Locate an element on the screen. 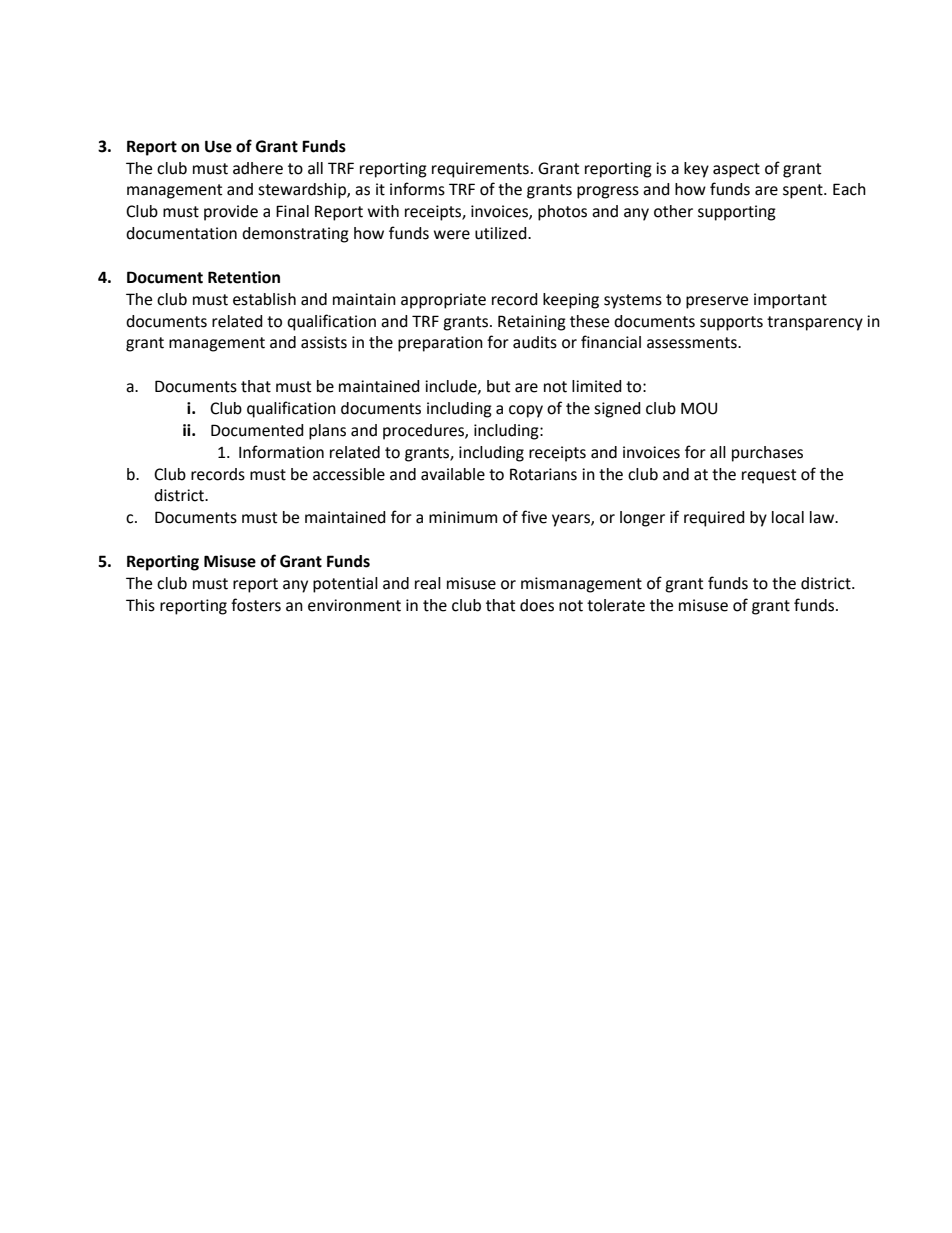 This screenshot has width=952, height=1233. establish is located at coordinates (264, 299).
